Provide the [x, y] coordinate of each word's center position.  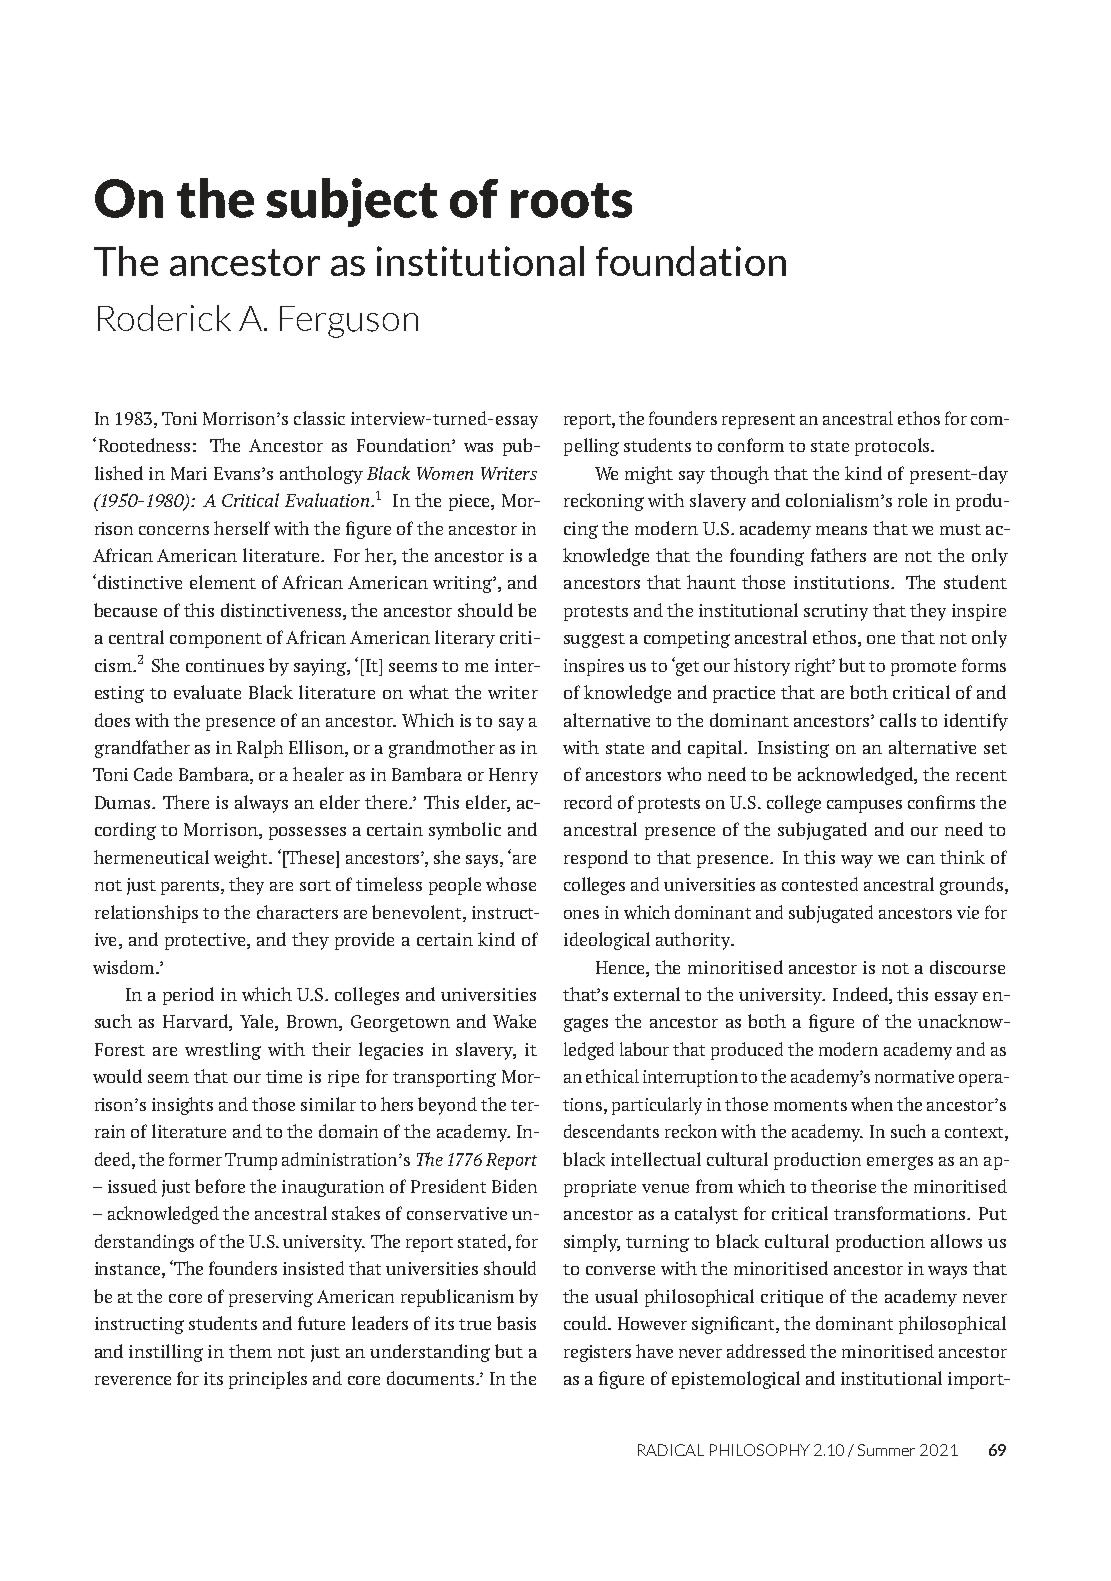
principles [268, 1380]
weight [242, 859]
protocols [892, 447]
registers [597, 1353]
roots [571, 200]
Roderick [164, 318]
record [588, 802]
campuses [864, 806]
